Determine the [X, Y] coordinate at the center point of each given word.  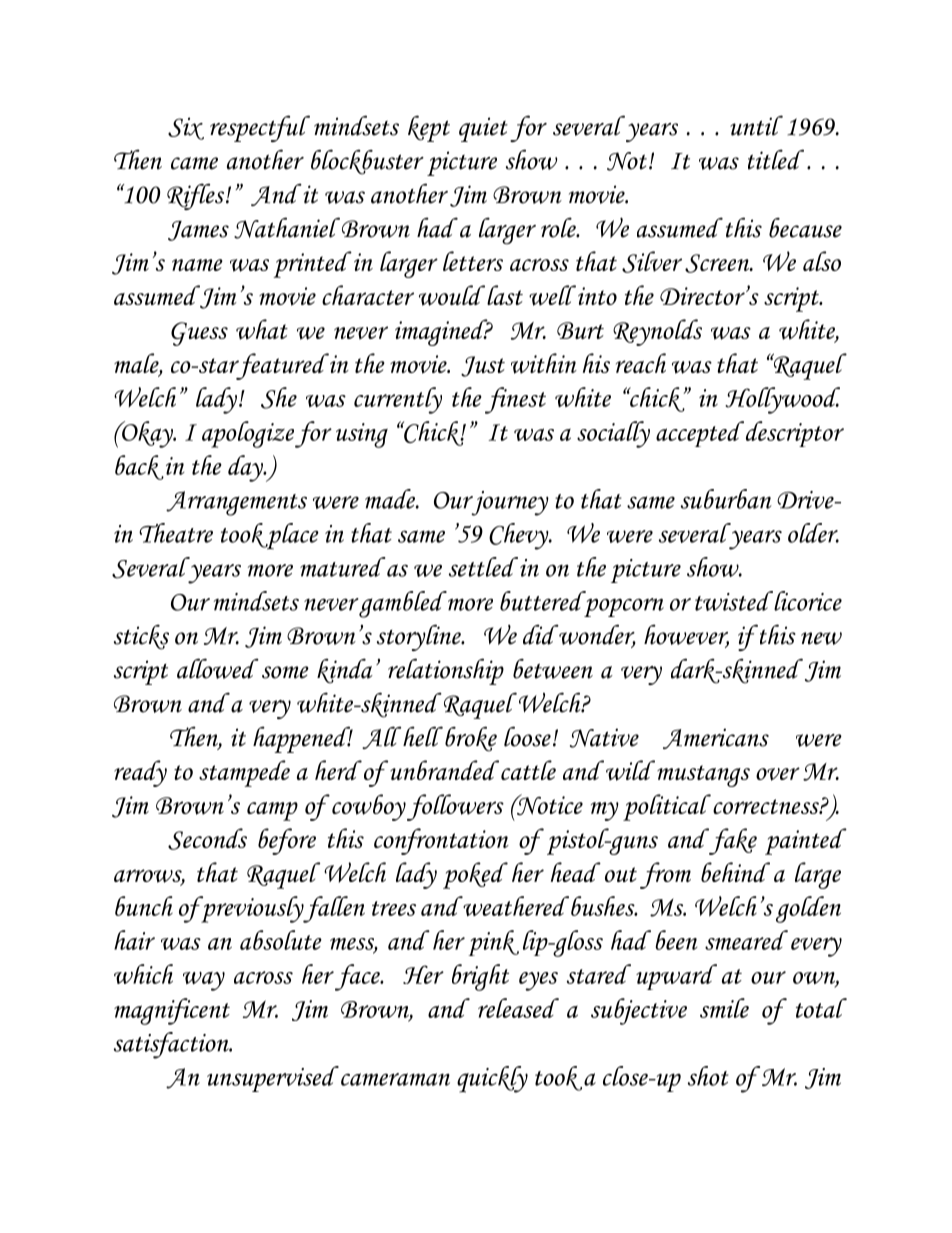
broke [471, 739]
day [247, 468]
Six [186, 128]
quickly [492, 1079]
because [805, 228]
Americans [716, 738]
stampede [244, 773]
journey [509, 503]
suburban [726, 499]
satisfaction [172, 1045]
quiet [483, 129]
